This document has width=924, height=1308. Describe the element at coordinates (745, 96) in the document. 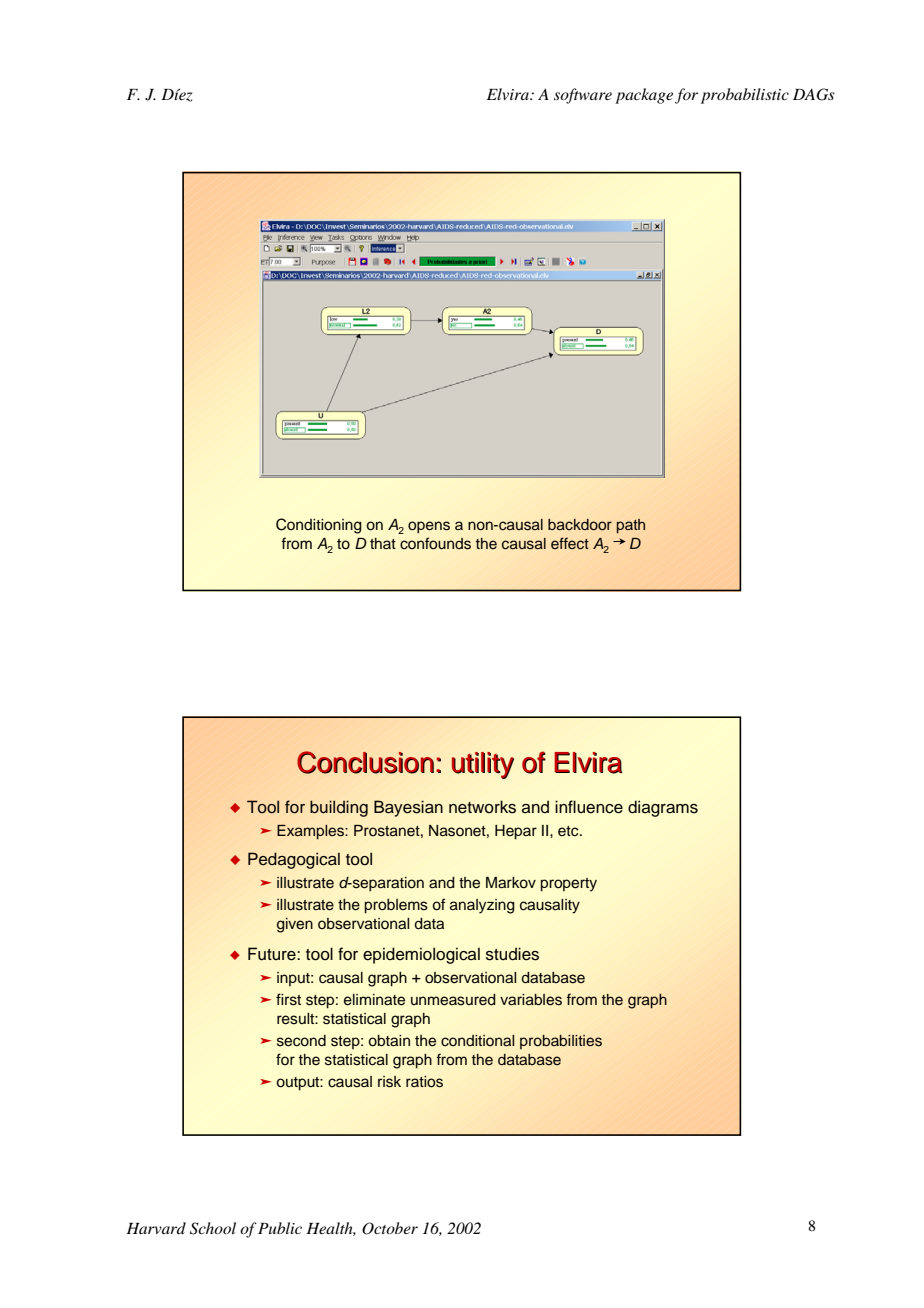

I see `probabilistic` at that location.
